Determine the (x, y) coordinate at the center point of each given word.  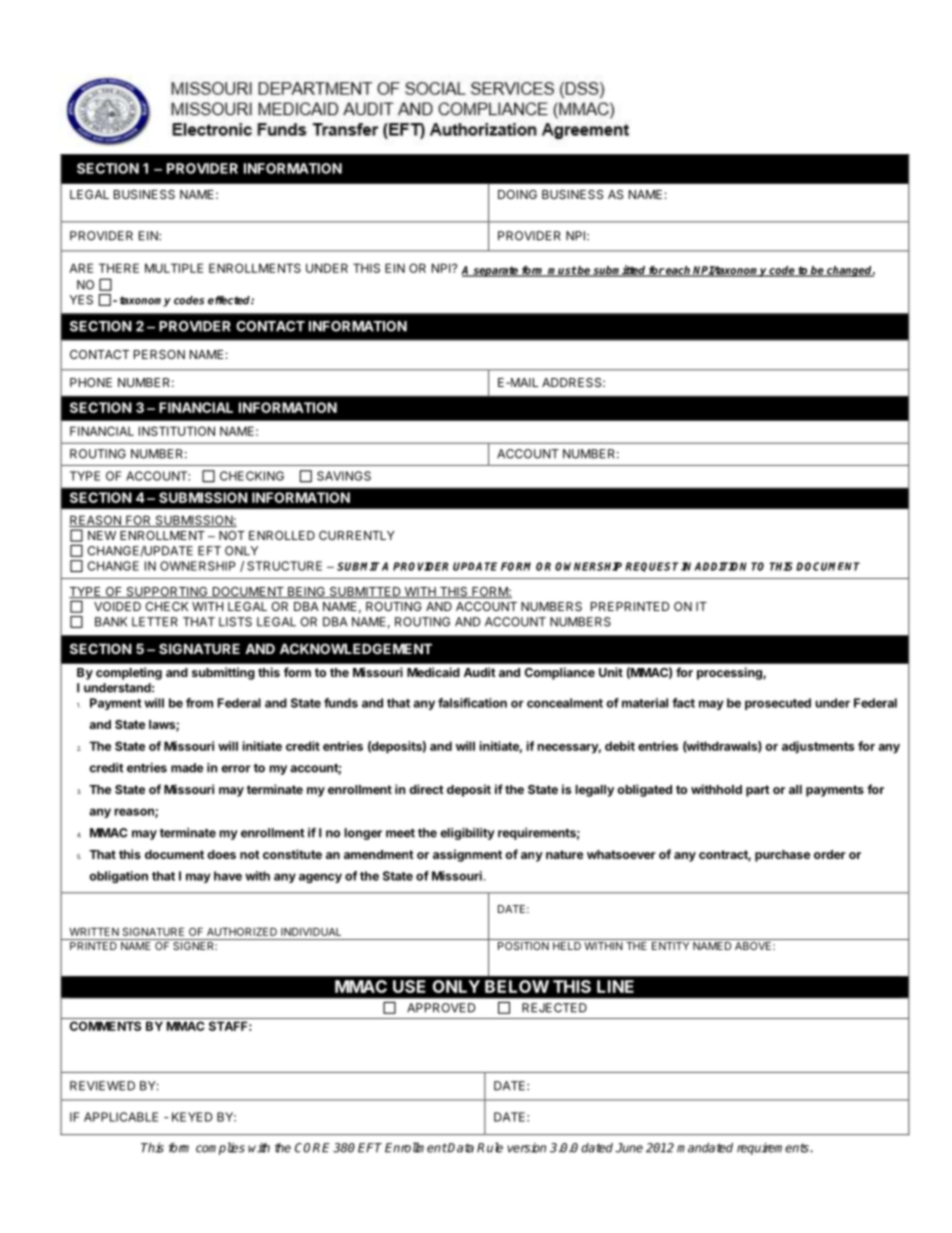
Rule (490, 1147)
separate (495, 271)
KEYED (192, 1117)
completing (129, 673)
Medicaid (433, 672)
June (629, 1148)
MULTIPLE (174, 268)
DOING (517, 194)
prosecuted (778, 704)
